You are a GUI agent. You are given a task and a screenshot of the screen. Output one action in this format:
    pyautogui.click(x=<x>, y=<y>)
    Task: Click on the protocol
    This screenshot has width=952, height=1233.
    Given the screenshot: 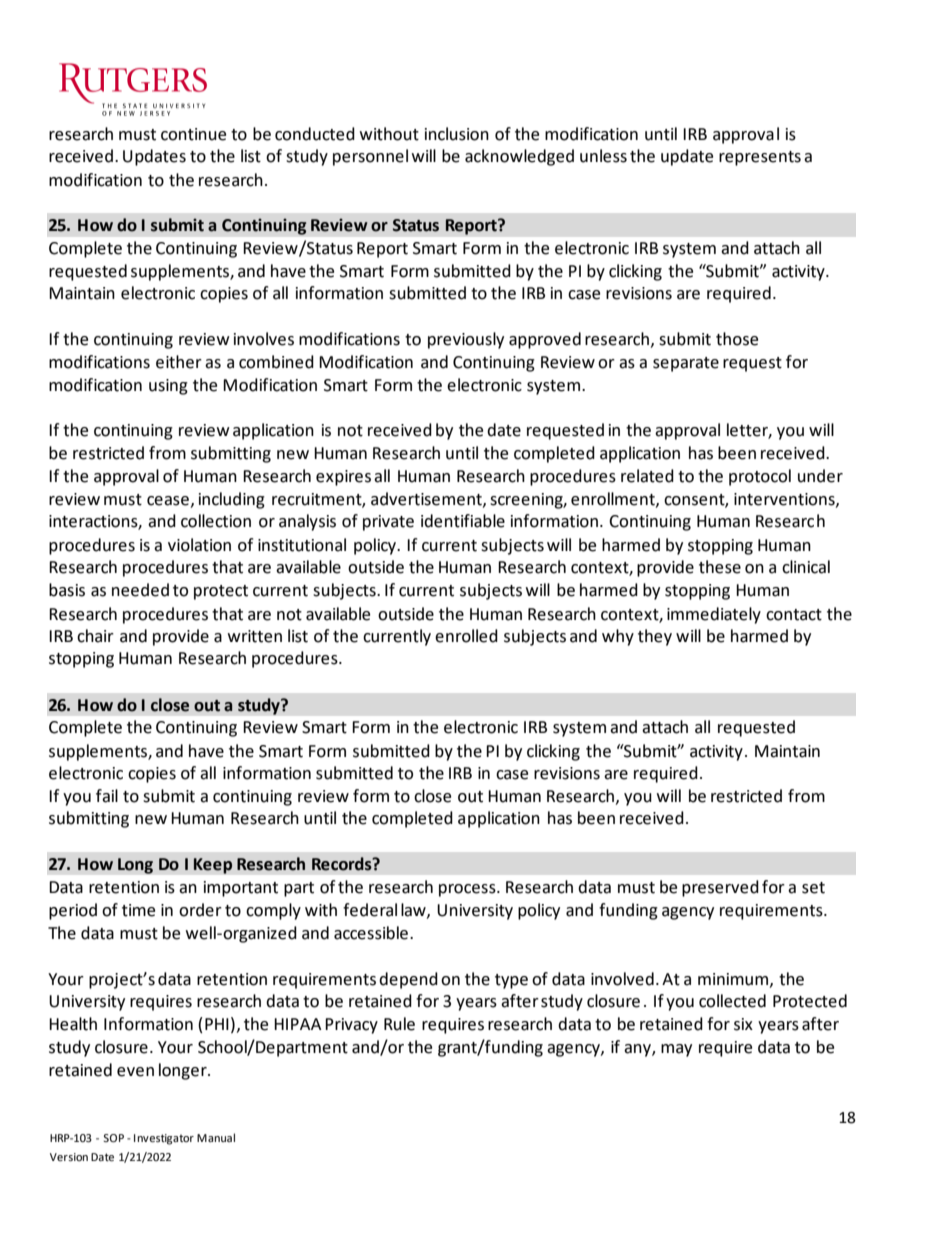 What is the action you would take?
    pyautogui.click(x=760, y=477)
